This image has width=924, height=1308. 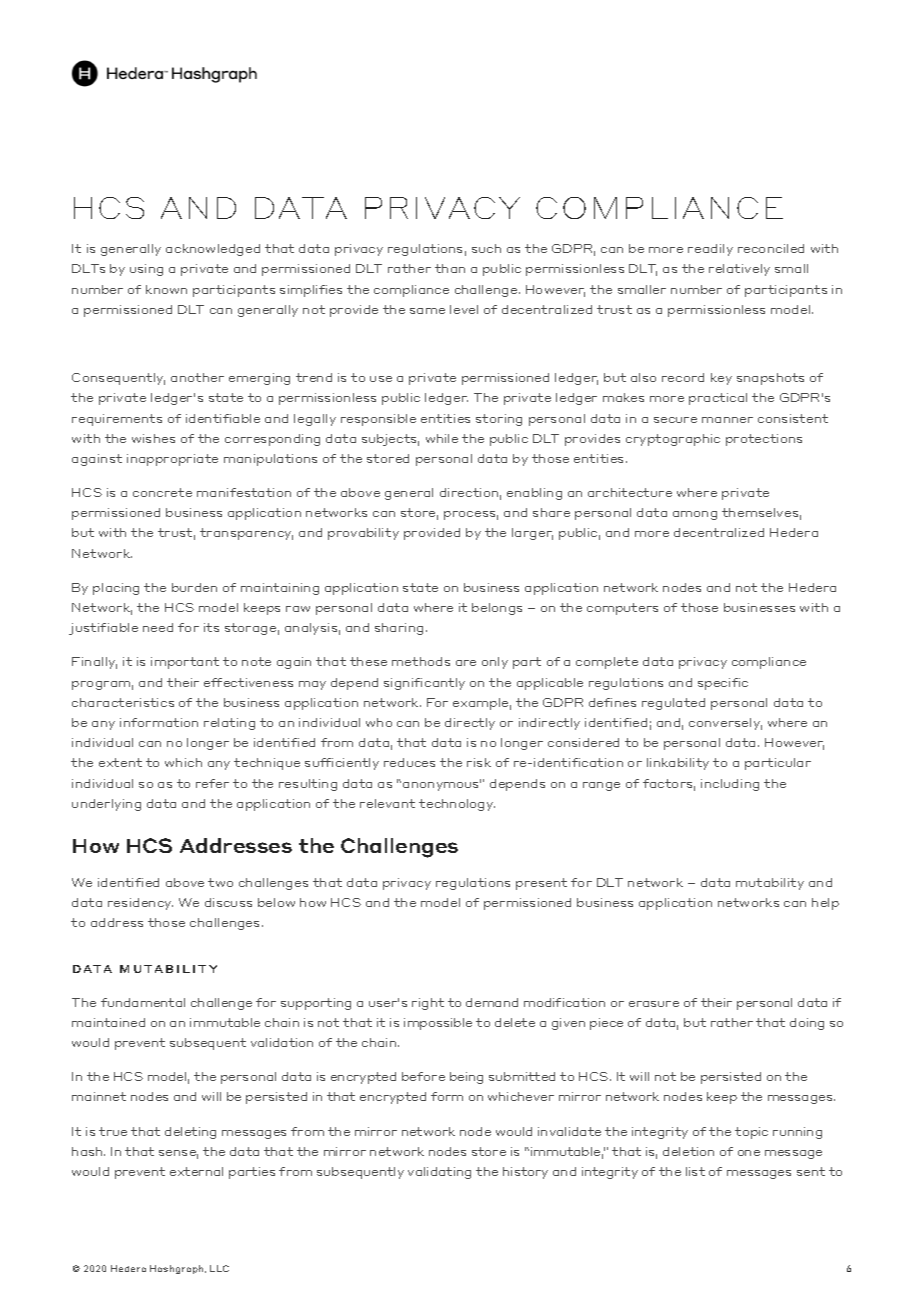 What do you see at coordinates (479, 762) in the image?
I see `risk` at bounding box center [479, 762].
